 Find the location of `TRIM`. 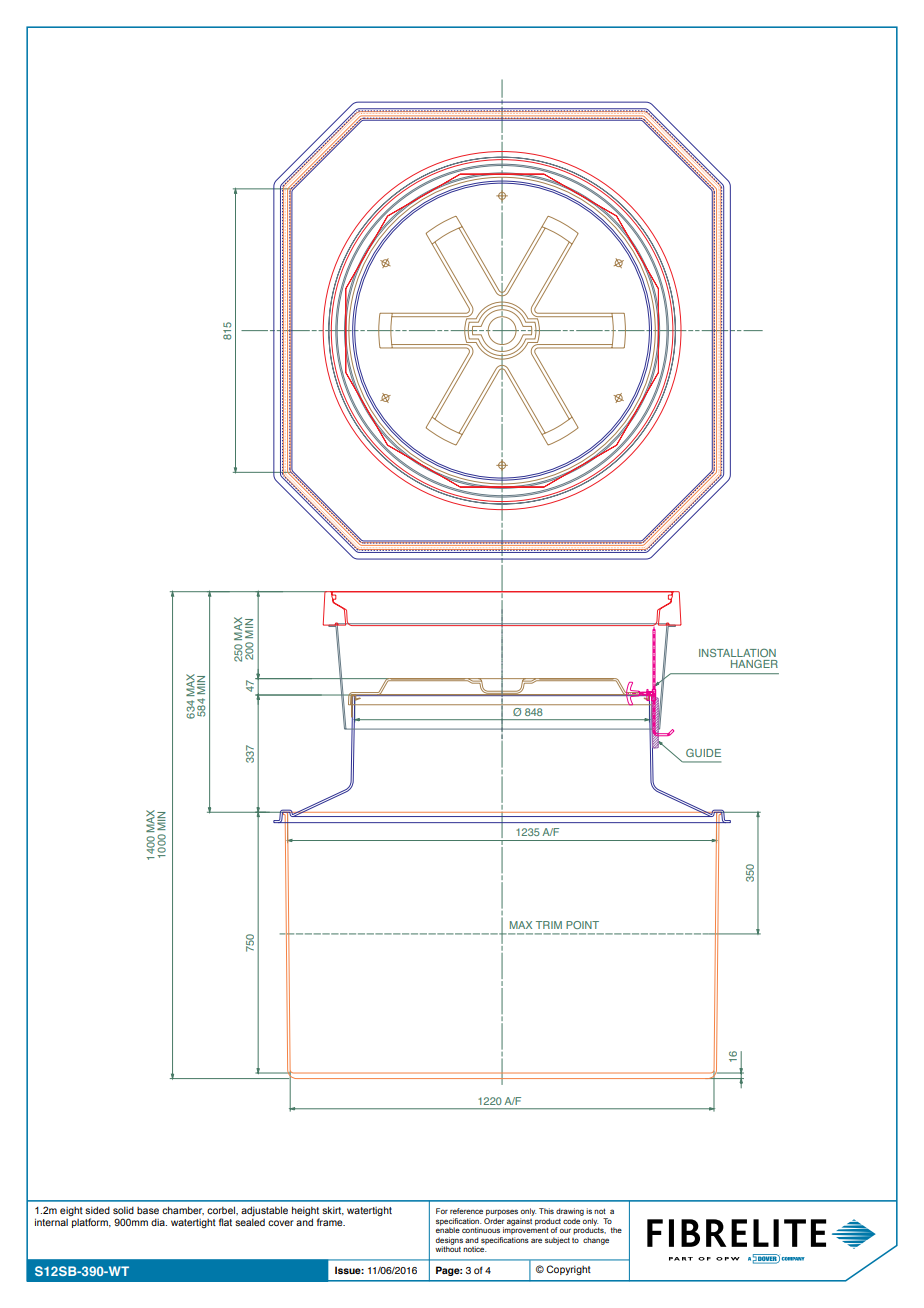

TRIM is located at coordinates (549, 925).
